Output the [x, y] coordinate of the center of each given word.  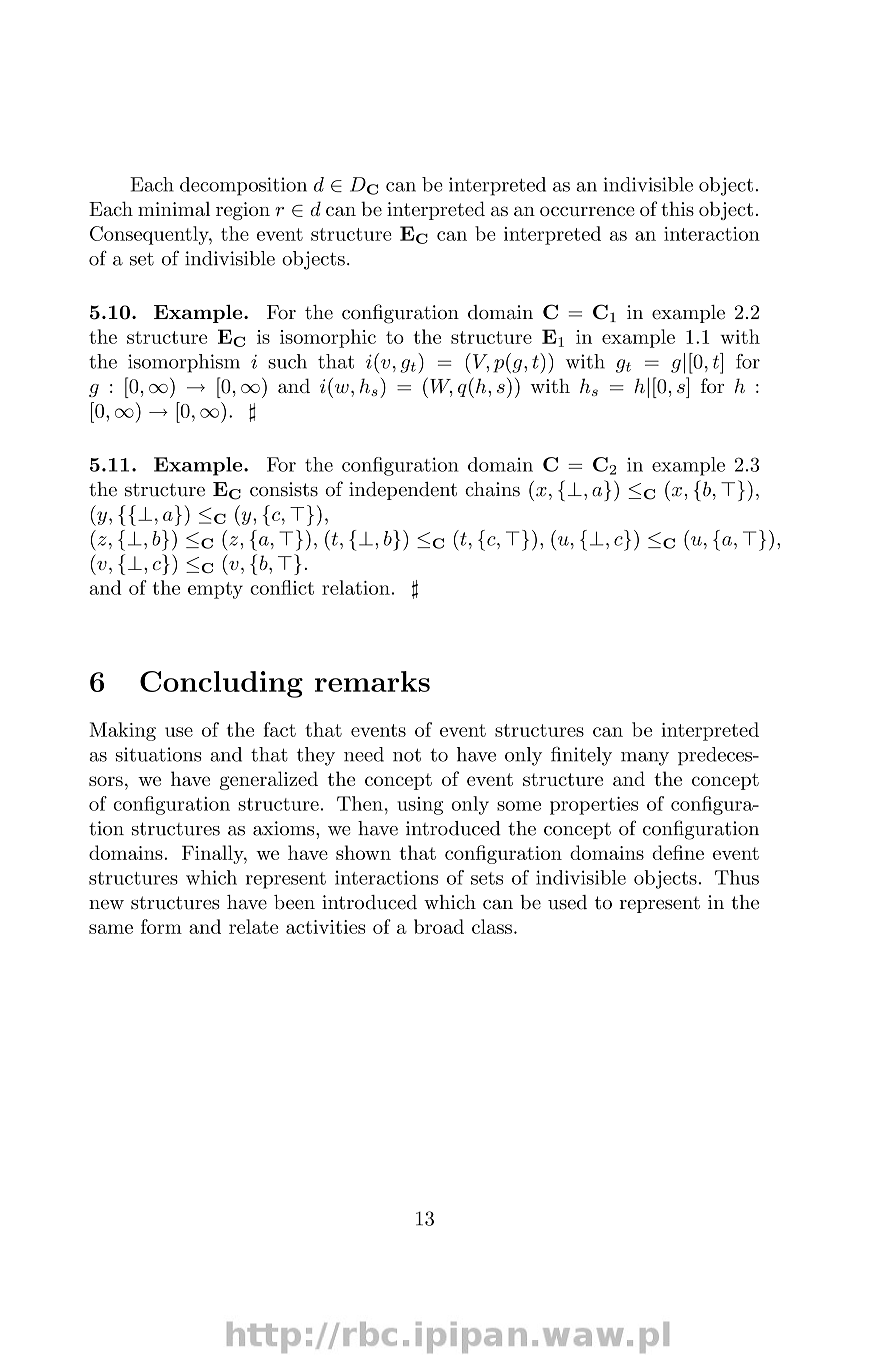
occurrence [587, 211]
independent [403, 491]
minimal [174, 208]
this [677, 208]
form [161, 926]
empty [215, 590]
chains [492, 489]
